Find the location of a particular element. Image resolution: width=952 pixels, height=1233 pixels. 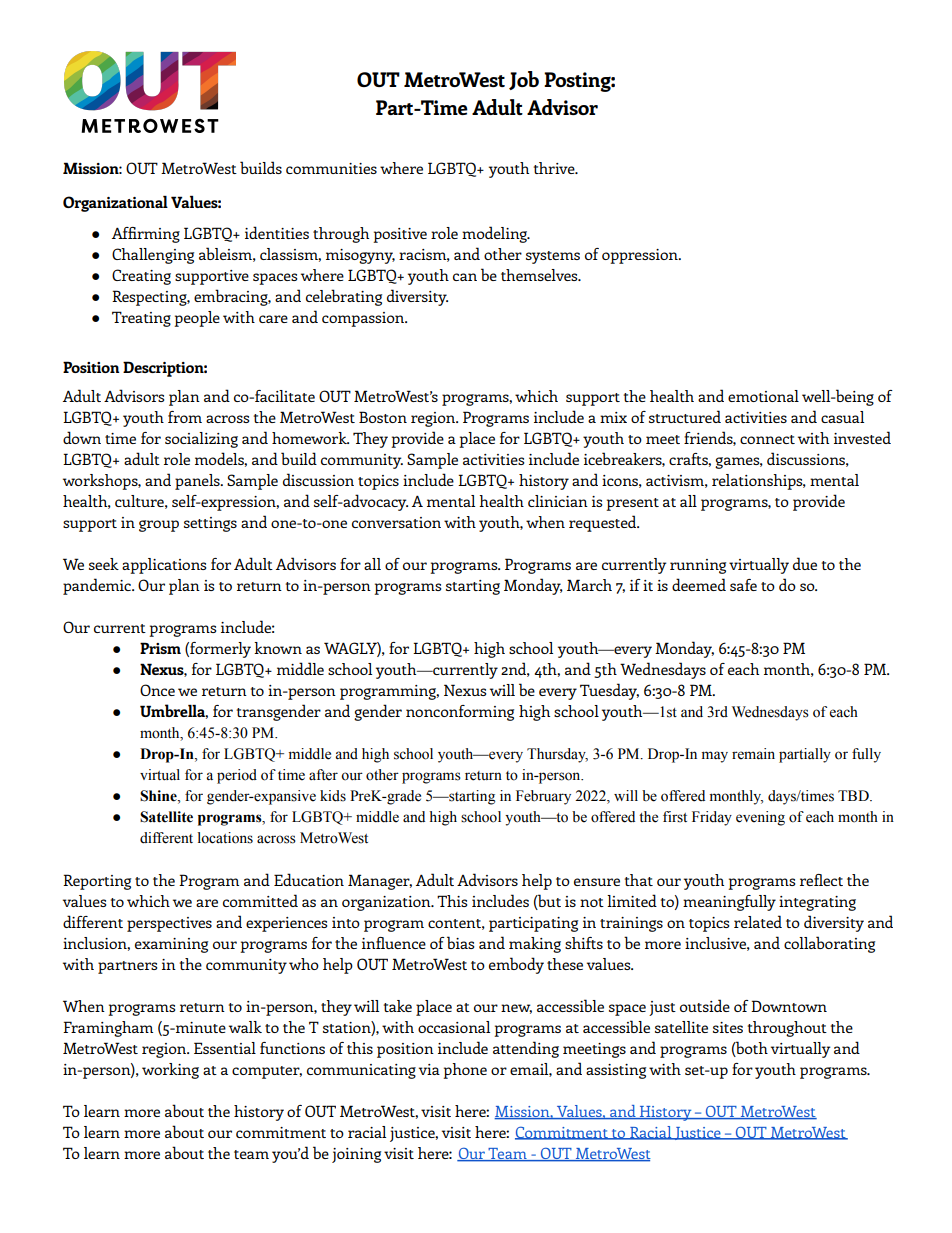

reflect is located at coordinates (821, 880).
